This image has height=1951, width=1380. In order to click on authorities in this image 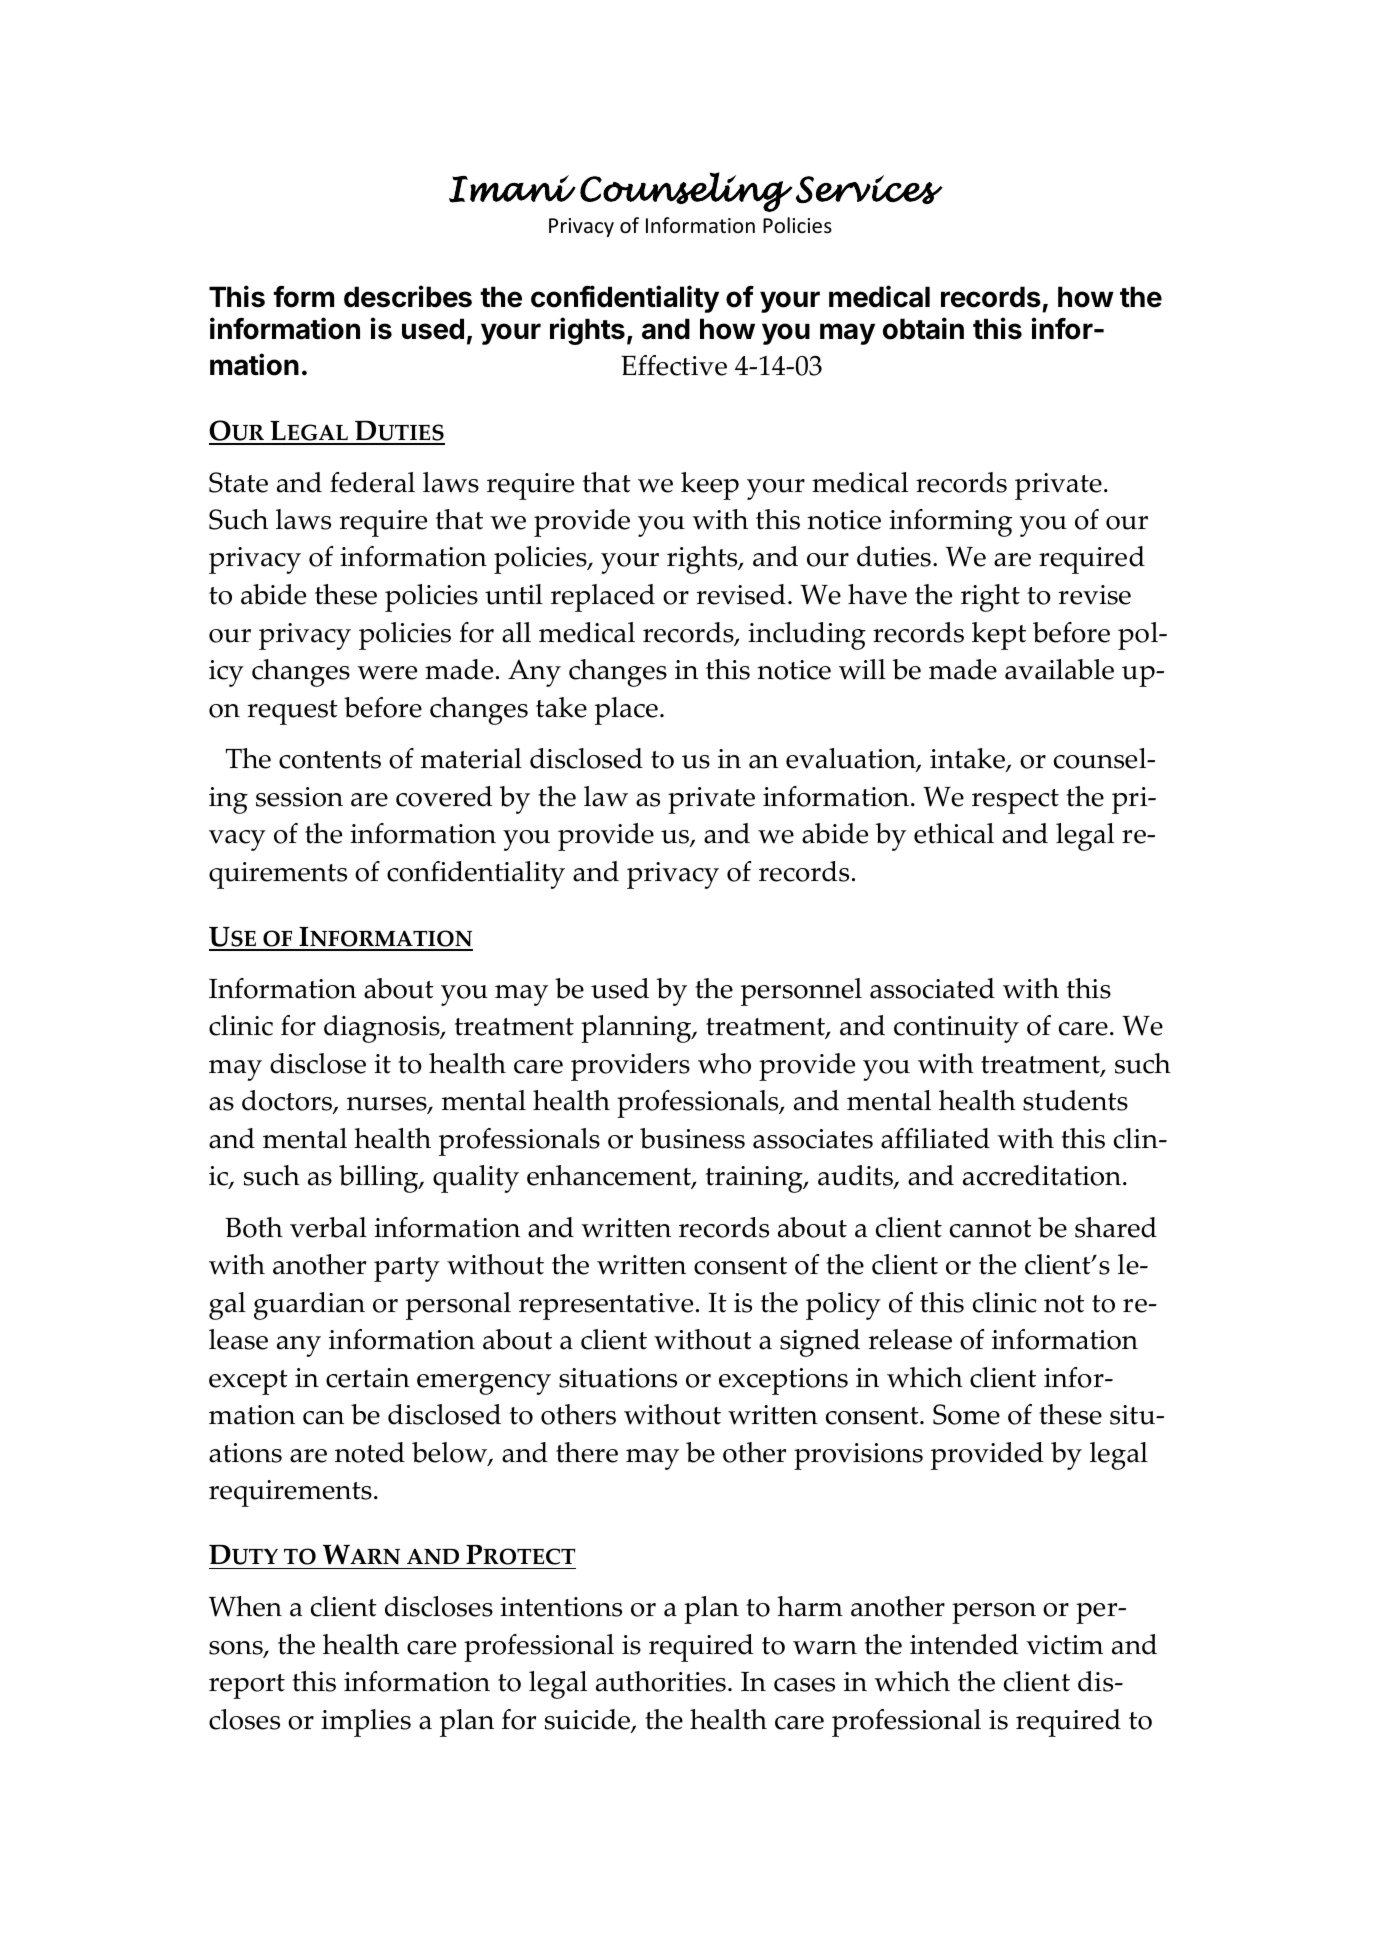, I will do `click(661, 1681)`.
